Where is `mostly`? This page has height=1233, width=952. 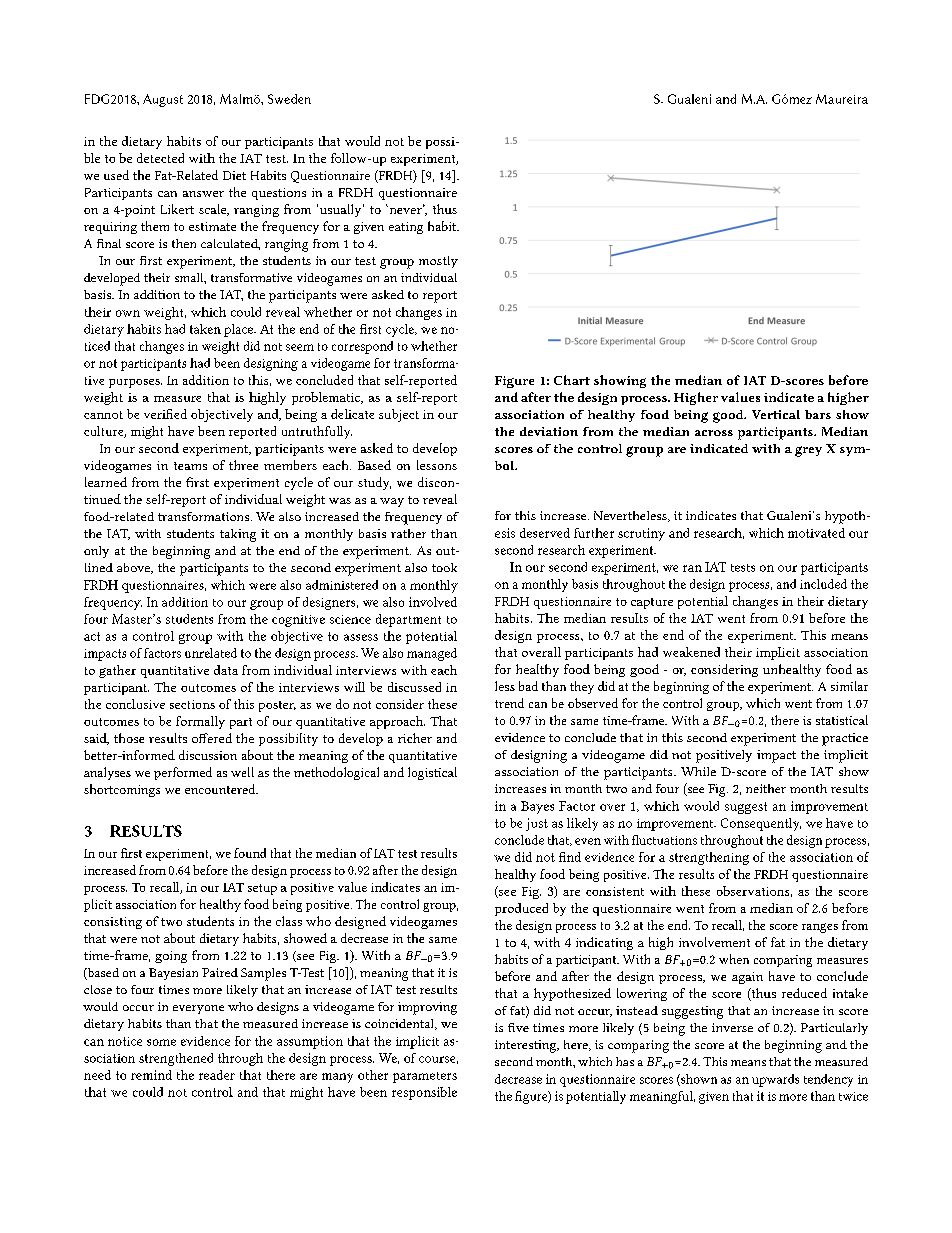 mostly is located at coordinates (438, 262).
